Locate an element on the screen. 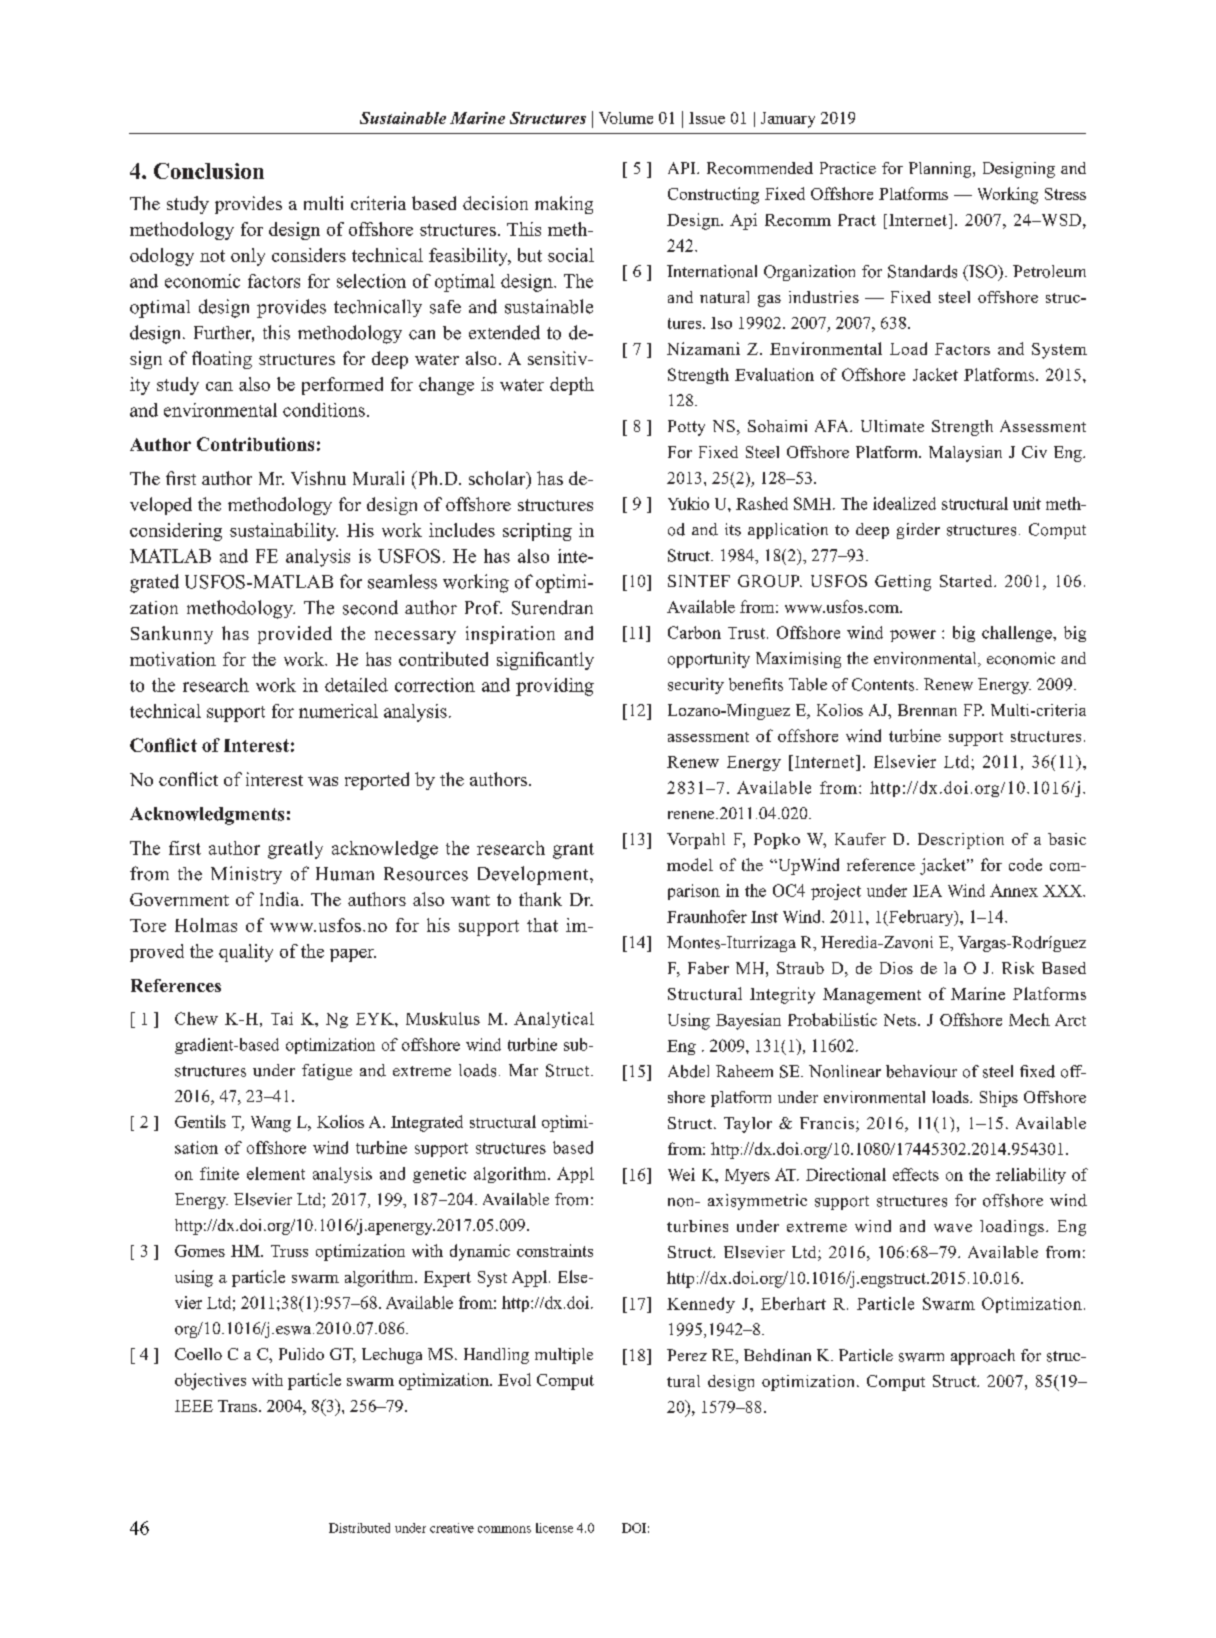 The image size is (1216, 1638). Conclusion is located at coordinates (209, 171).
